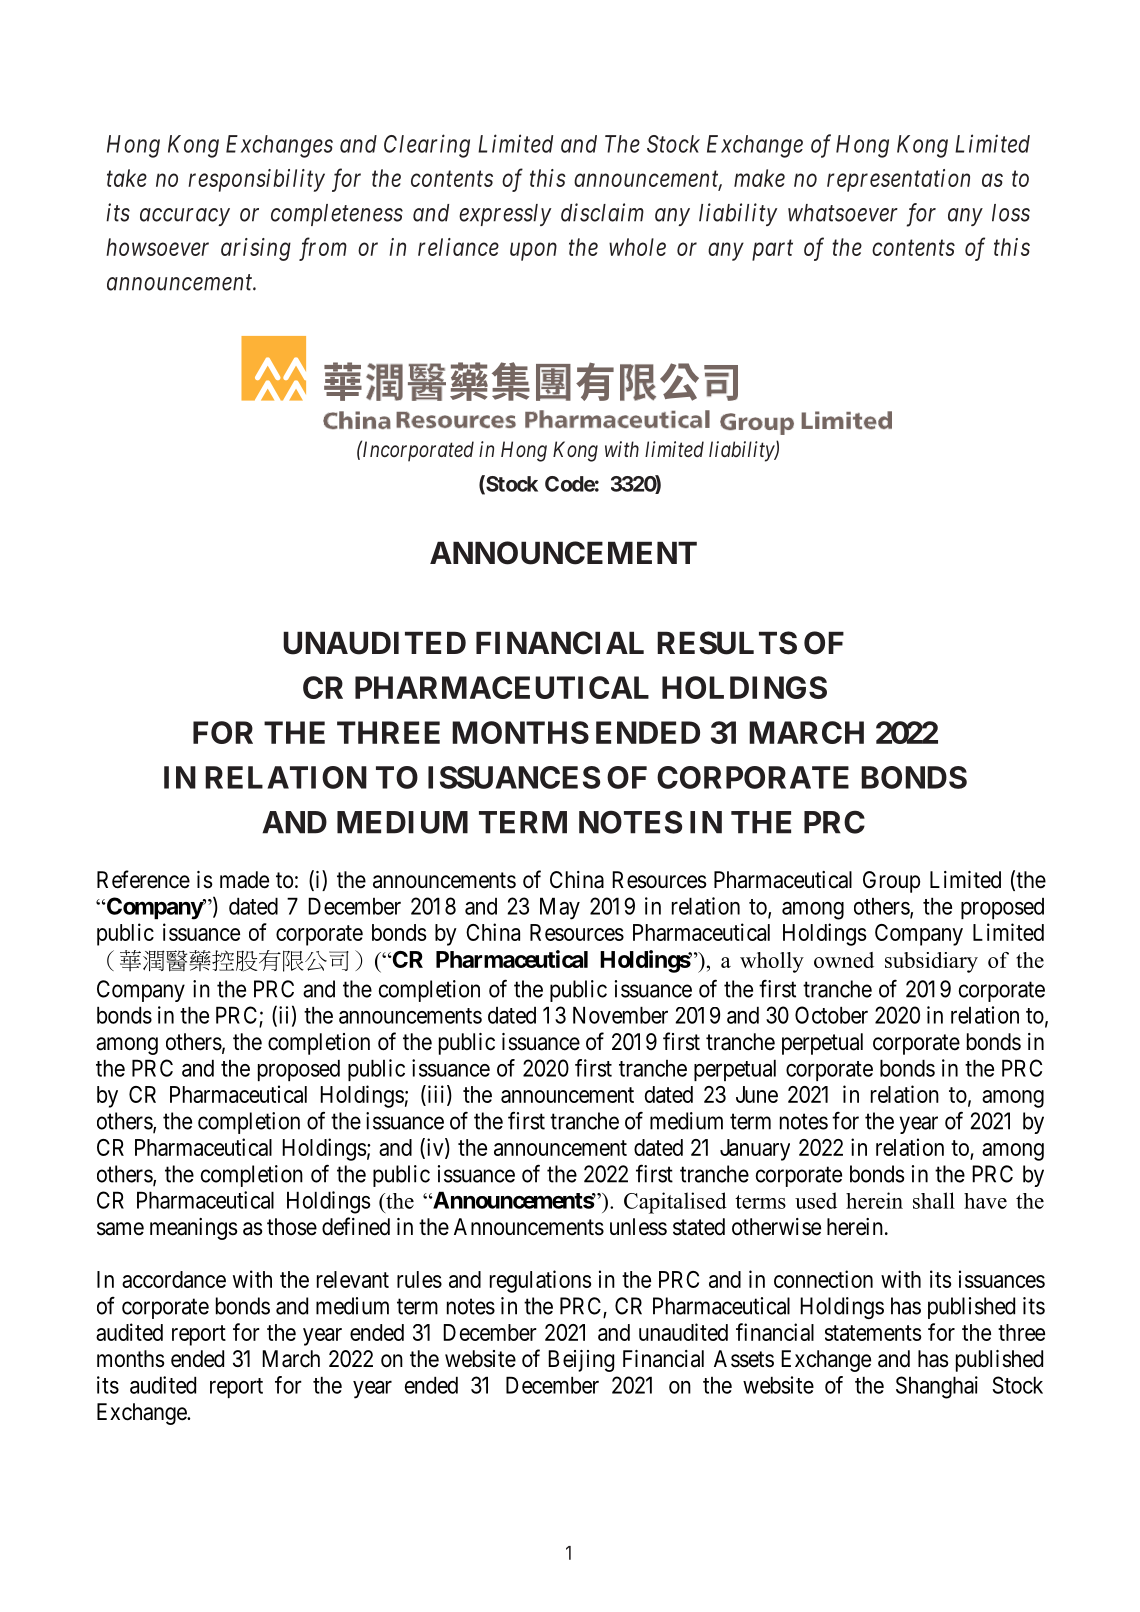 The width and height of the image is (1140, 1612). I want to click on statements, so click(873, 1333).
